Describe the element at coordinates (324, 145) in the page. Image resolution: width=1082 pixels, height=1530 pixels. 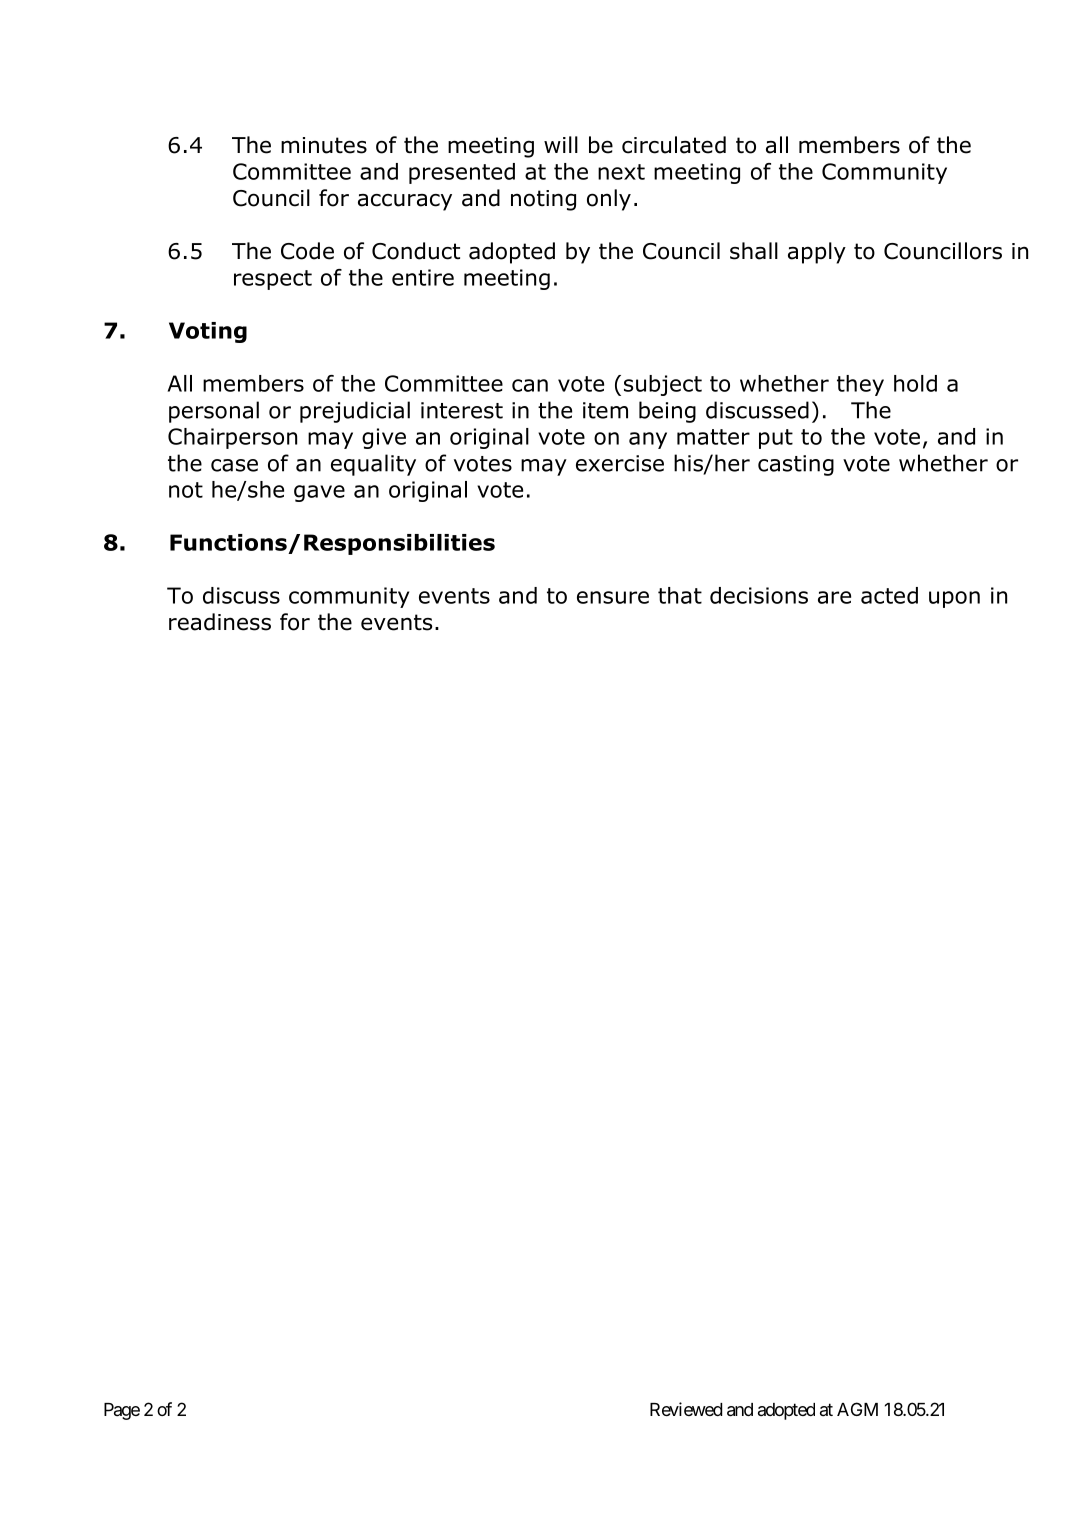
I see `minutes` at that location.
